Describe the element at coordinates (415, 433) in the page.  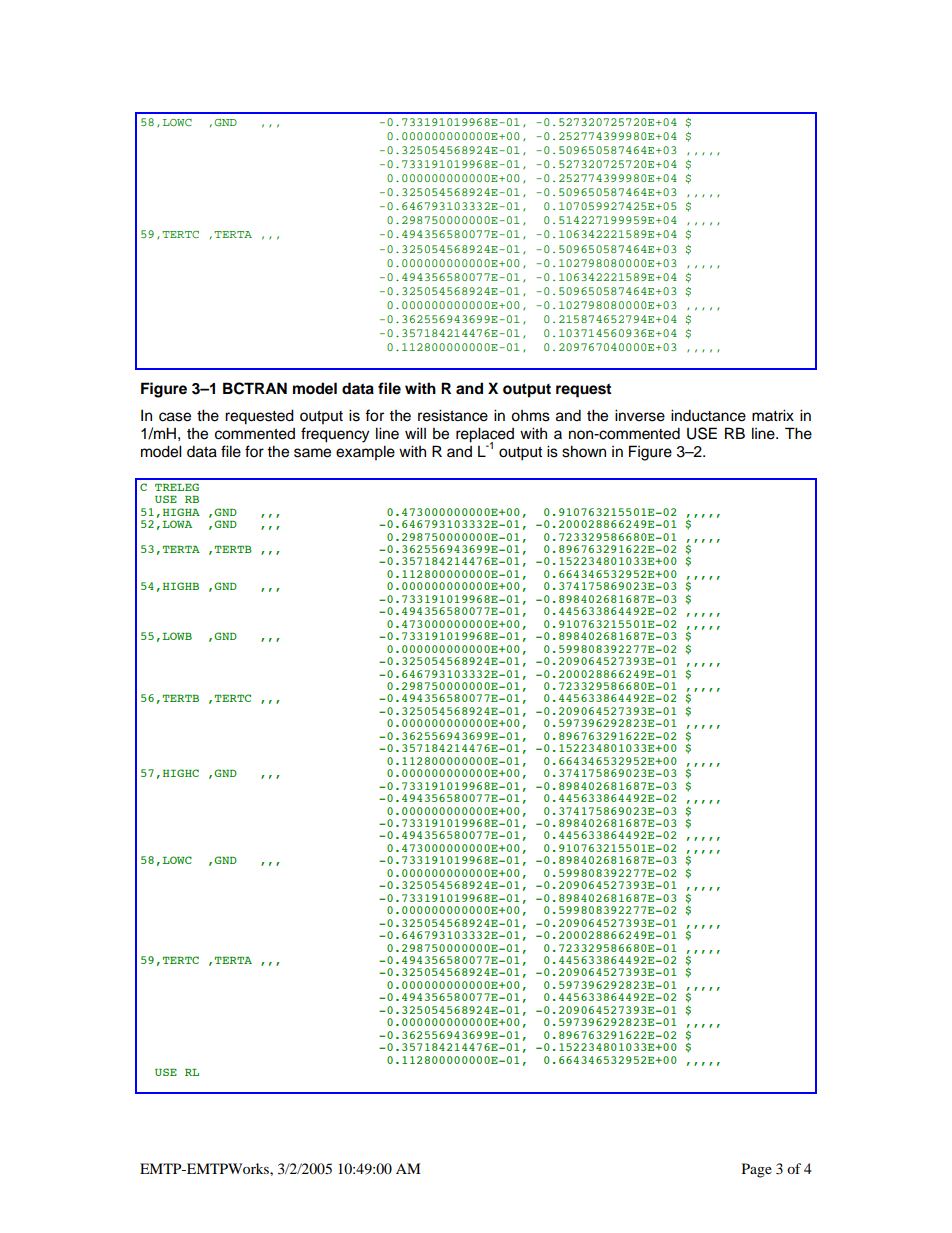
I see `will` at that location.
